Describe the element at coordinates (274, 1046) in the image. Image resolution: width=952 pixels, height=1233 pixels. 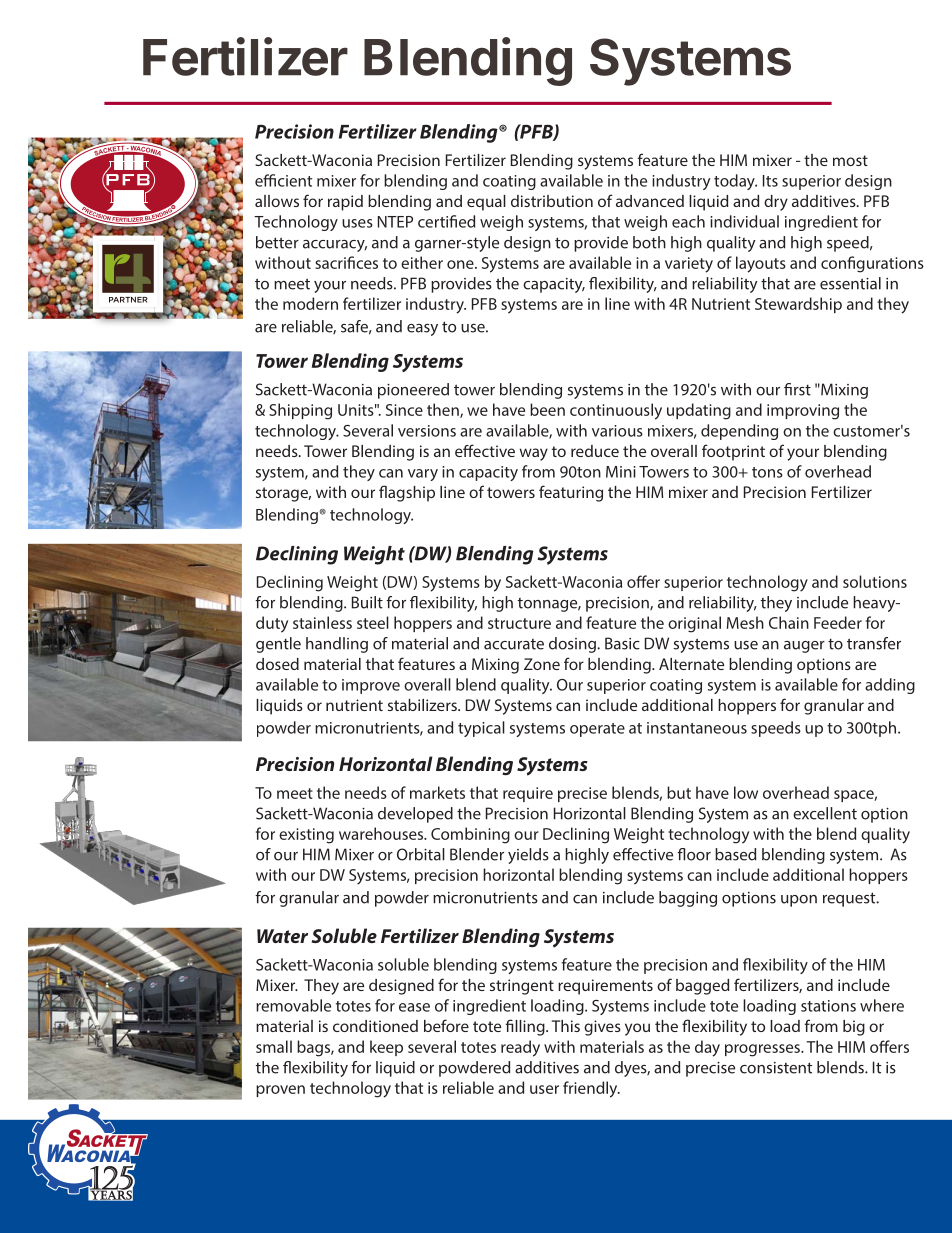
I see `small` at that location.
